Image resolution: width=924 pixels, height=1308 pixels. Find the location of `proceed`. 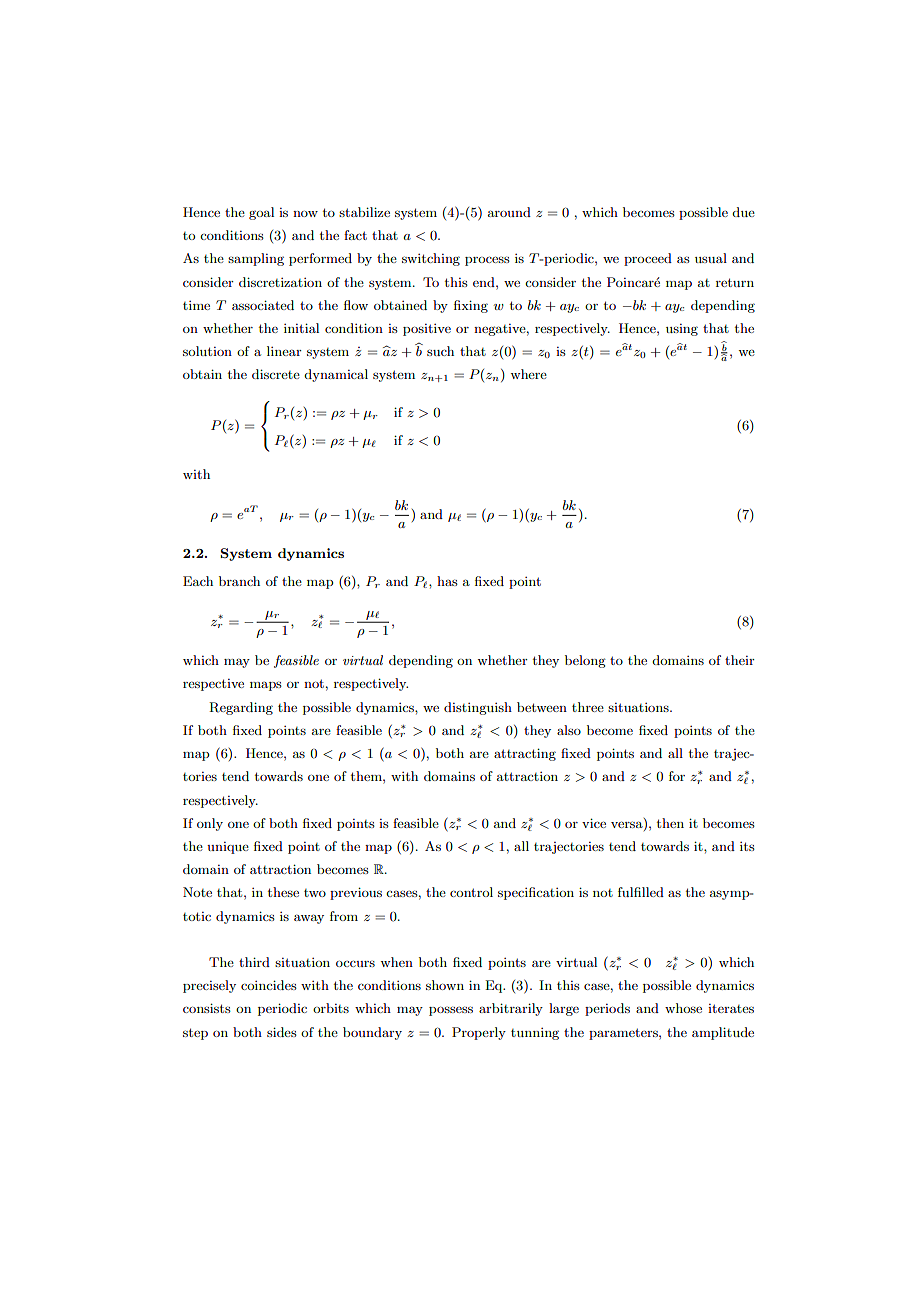

proceed is located at coordinates (648, 259).
